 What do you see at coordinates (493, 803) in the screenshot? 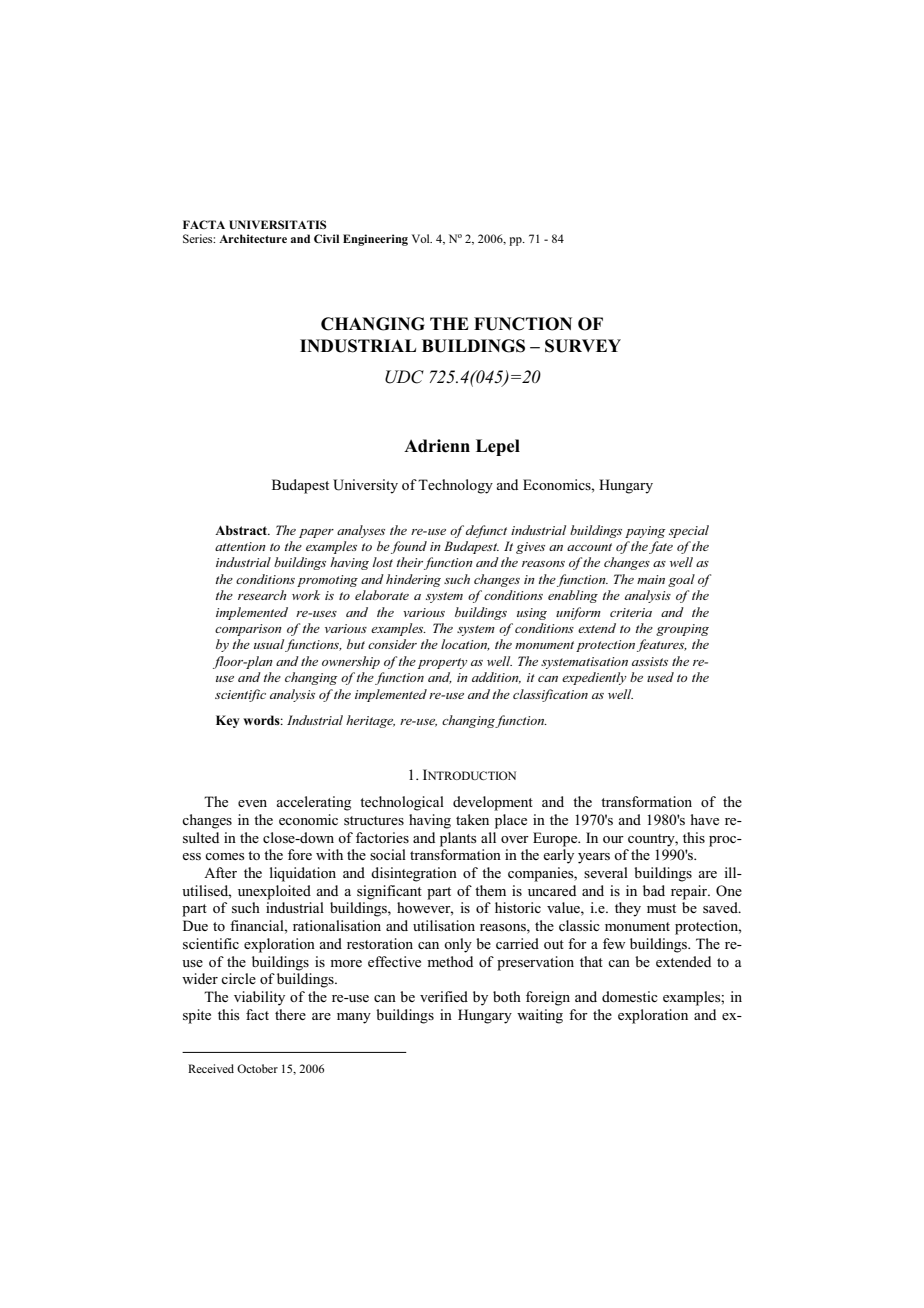
I see `development` at bounding box center [493, 803].
